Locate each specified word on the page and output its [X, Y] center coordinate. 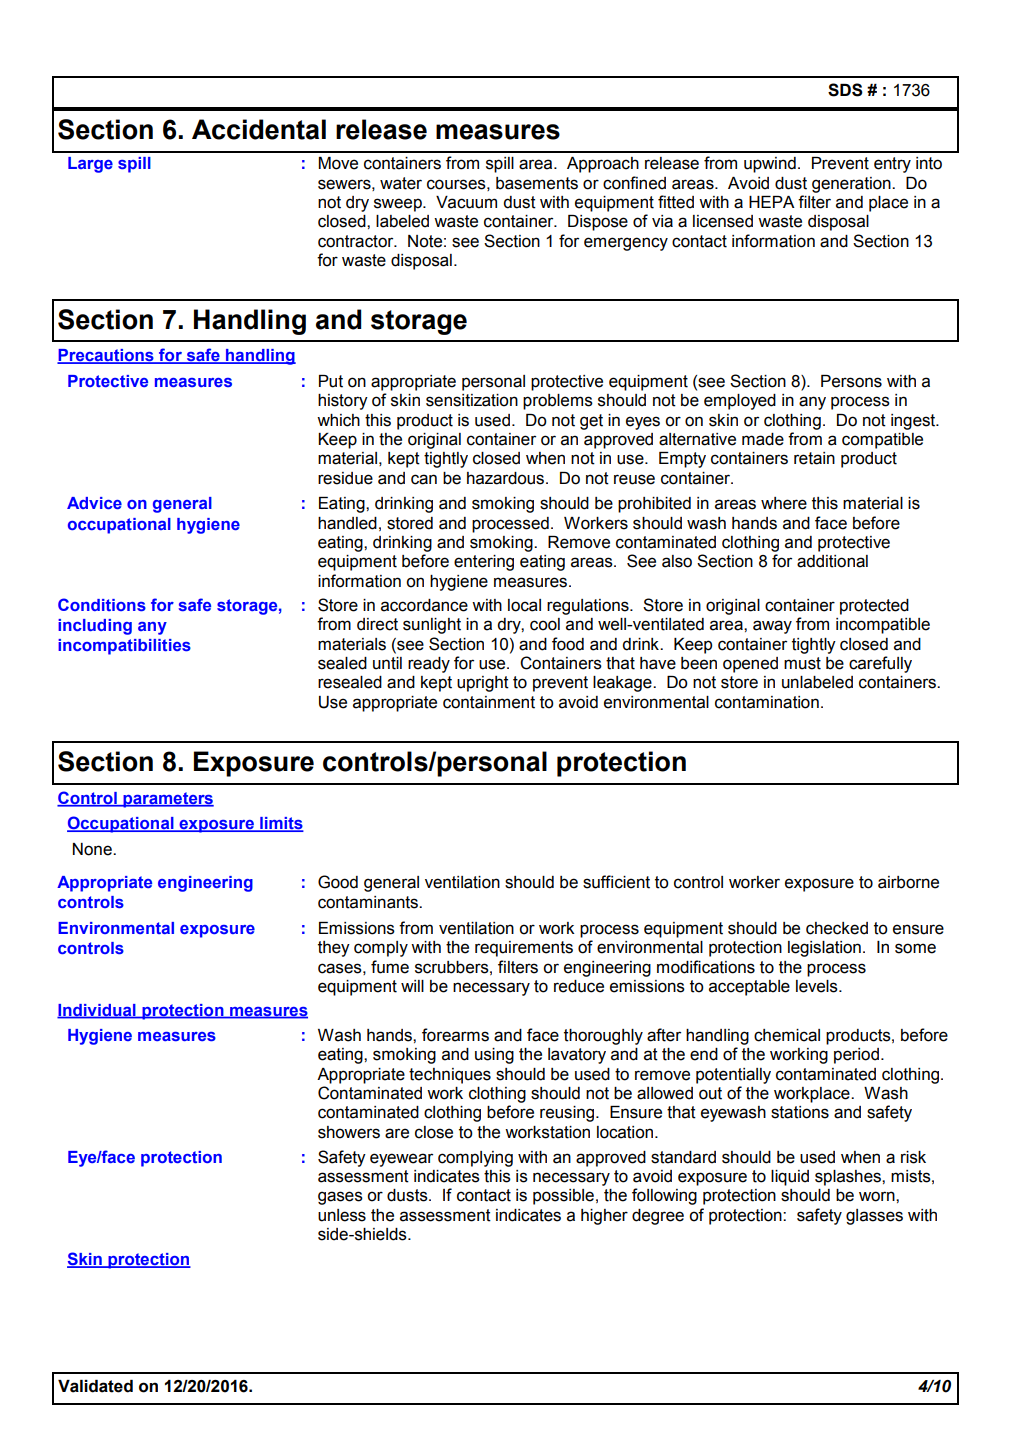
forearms [455, 1035]
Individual [97, 1011]
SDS [845, 90]
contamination [767, 702]
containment [489, 702]
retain [814, 458]
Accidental [259, 129]
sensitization [472, 400]
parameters [167, 800]
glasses [874, 1217]
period [856, 1056]
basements [537, 183]
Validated [95, 1386]
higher [604, 1217]
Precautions [106, 356]
